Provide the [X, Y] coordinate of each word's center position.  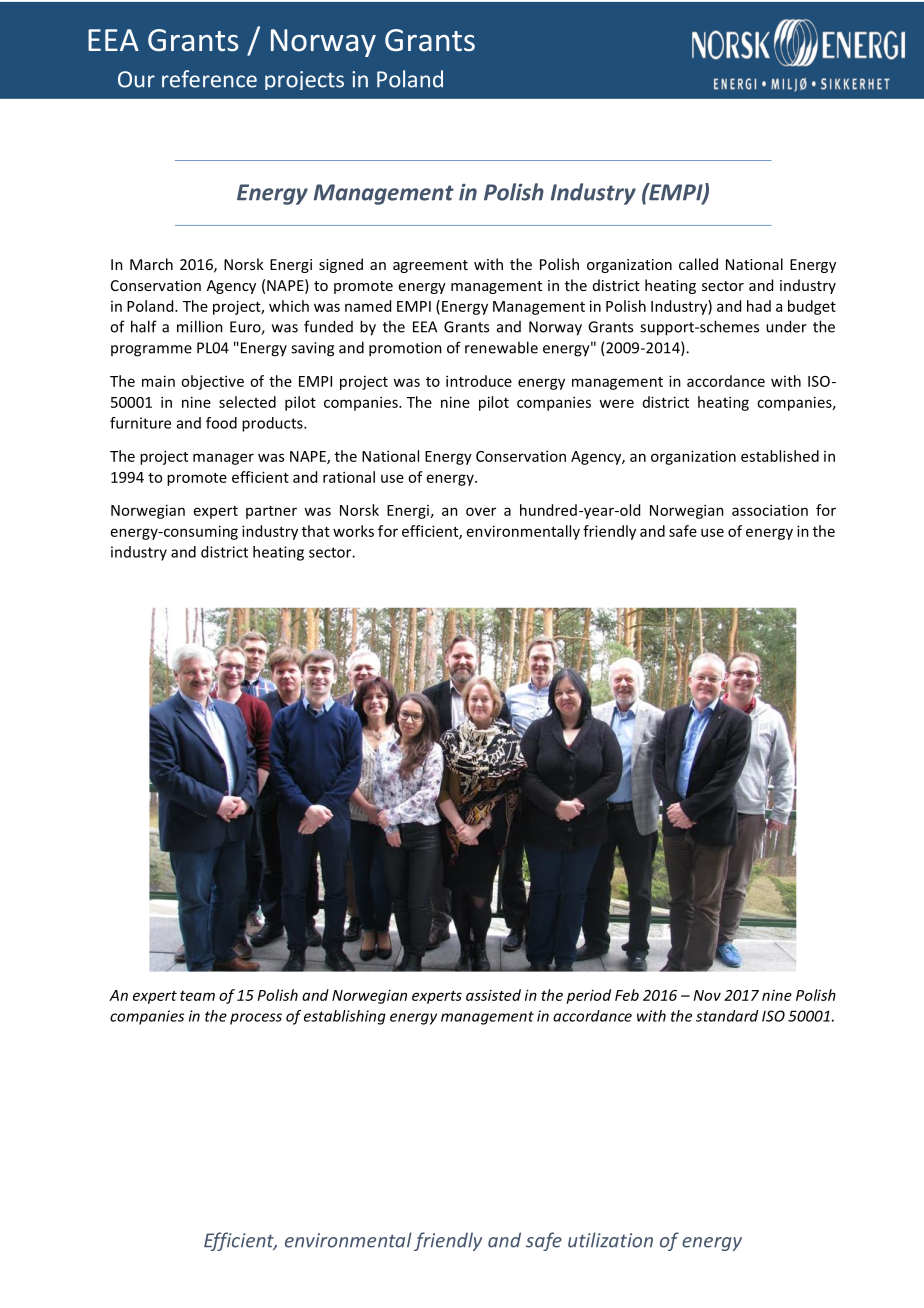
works [353, 531]
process [256, 1019]
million [200, 326]
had [759, 306]
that [316, 531]
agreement [430, 266]
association [770, 510]
